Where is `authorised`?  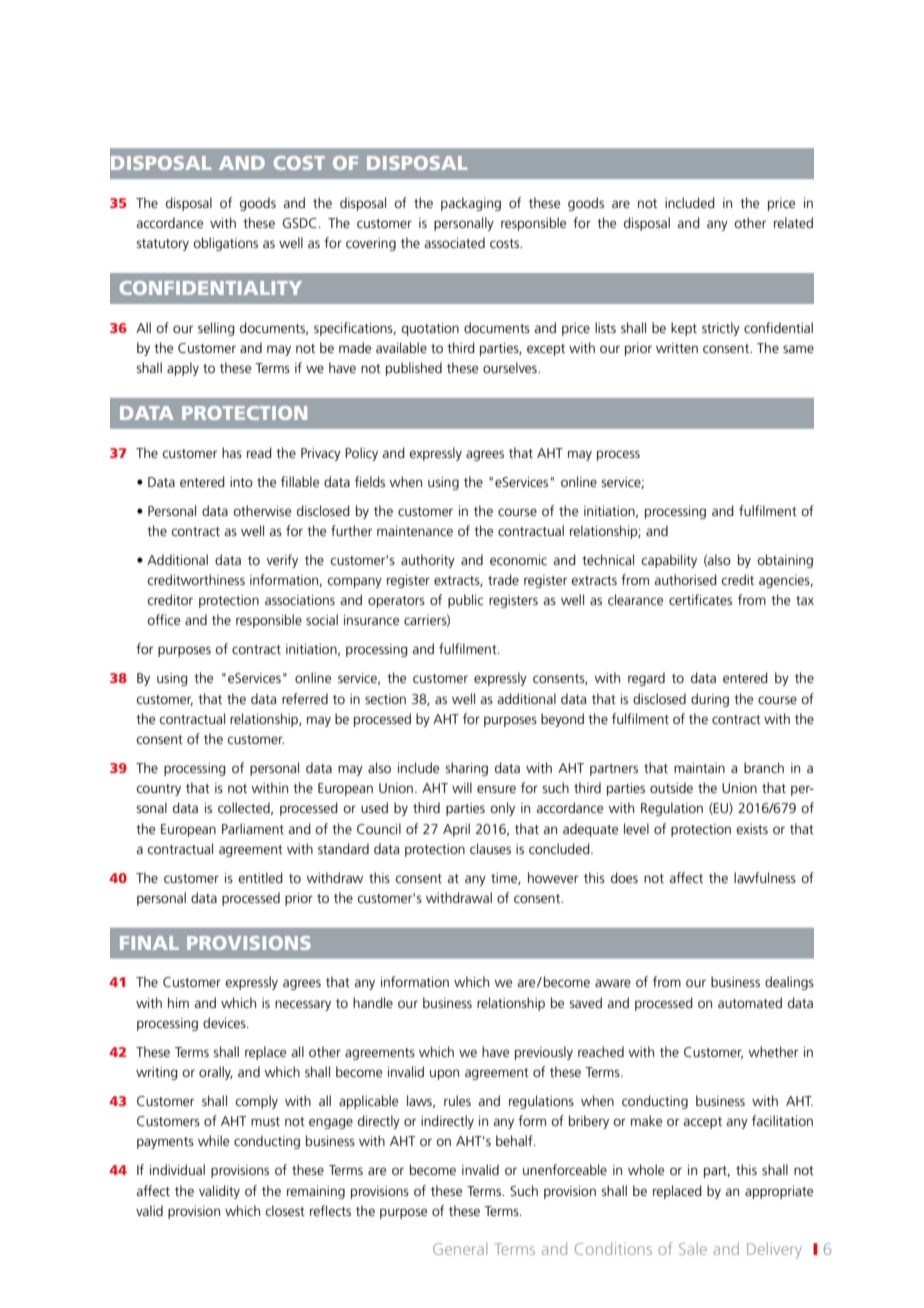 authorised is located at coordinates (686, 579).
